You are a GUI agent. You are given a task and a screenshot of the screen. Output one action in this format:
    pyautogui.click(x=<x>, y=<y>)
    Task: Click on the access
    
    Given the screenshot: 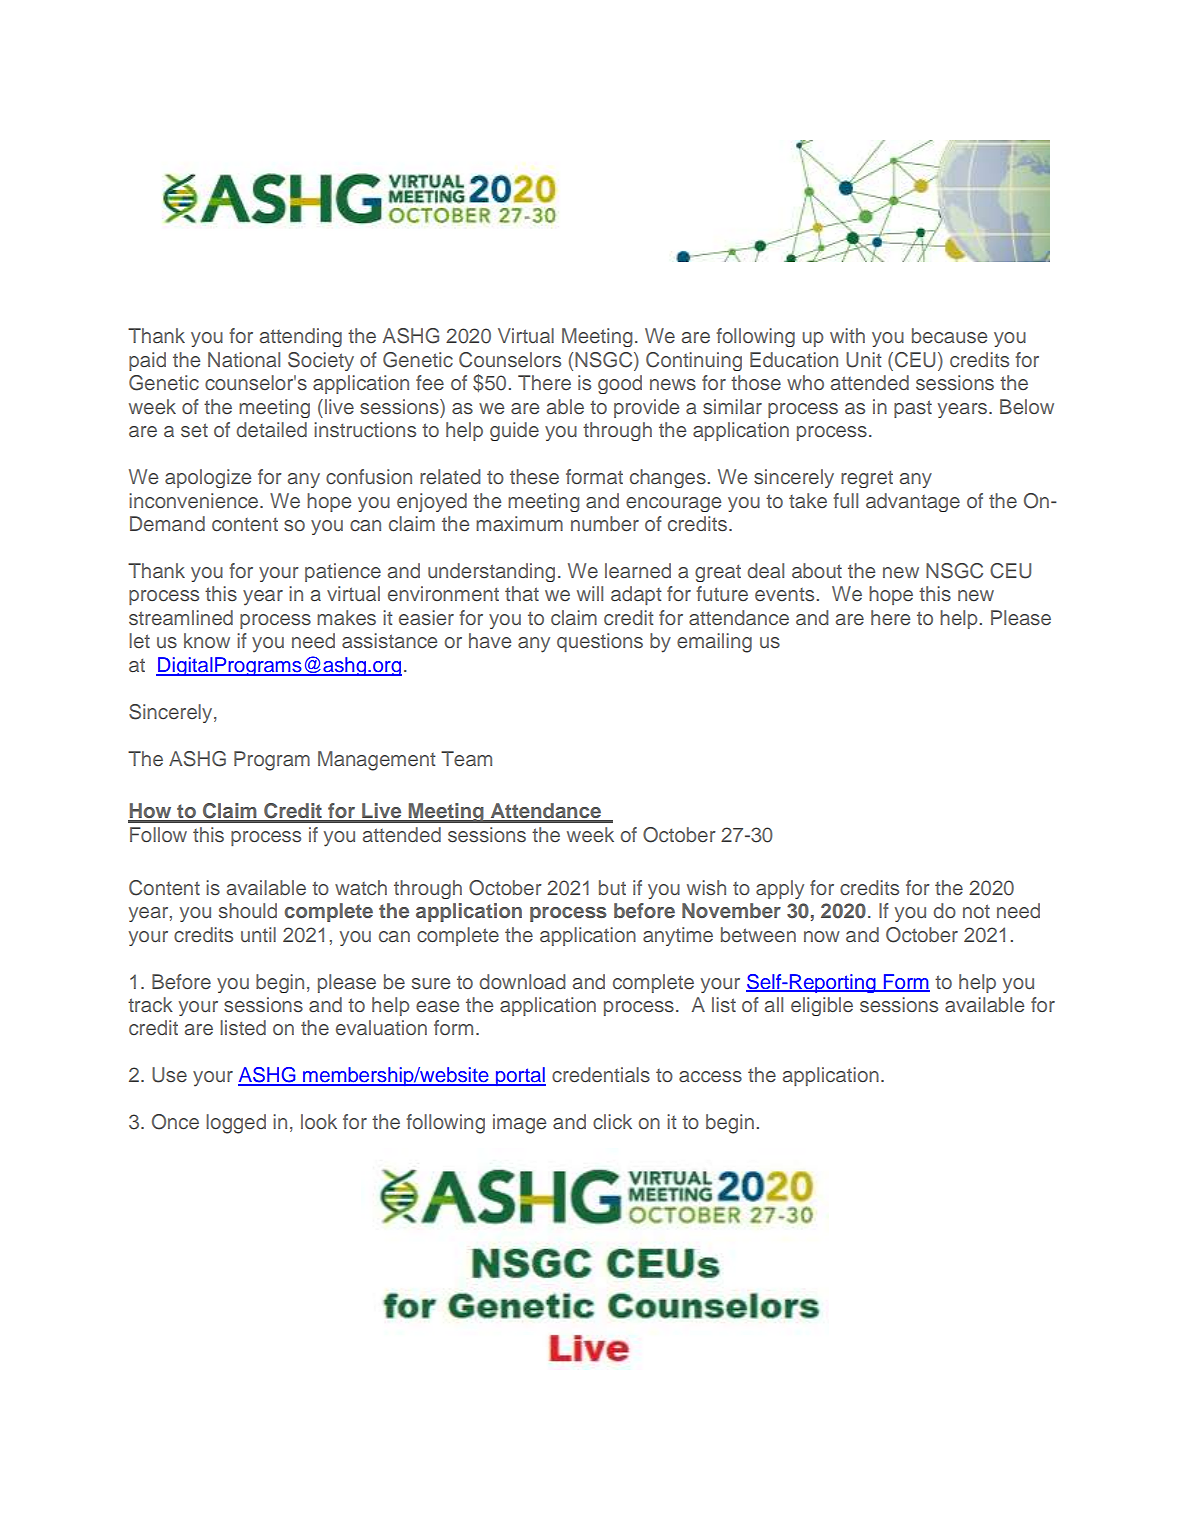 What is the action you would take?
    pyautogui.click(x=710, y=1077)
